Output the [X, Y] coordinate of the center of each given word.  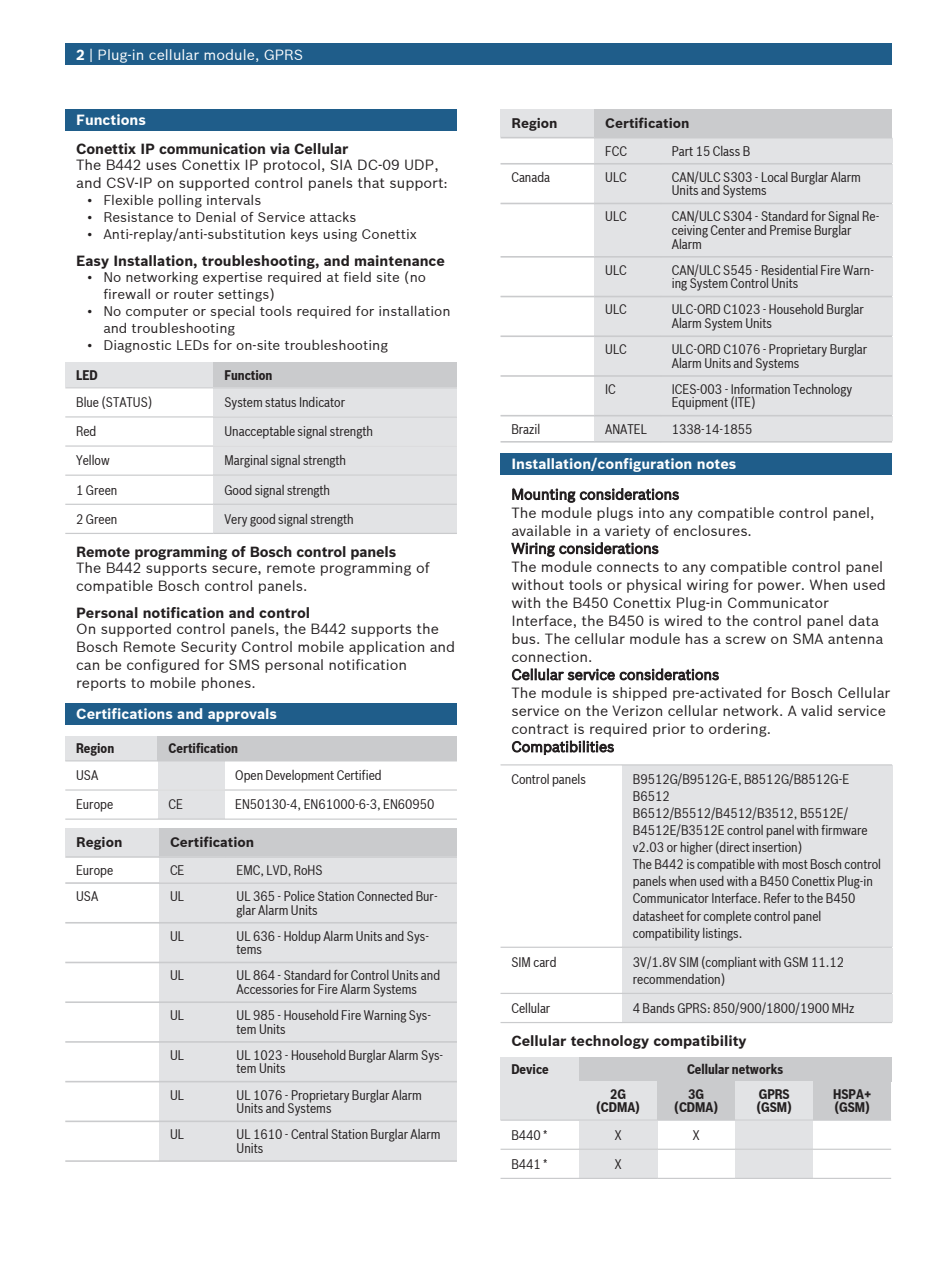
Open [249, 776]
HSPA [849, 1094]
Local [775, 177]
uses [161, 166]
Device [530, 1069]
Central [309, 1134]
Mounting [544, 495]
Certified [359, 775]
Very [235, 520]
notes [716, 464]
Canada [531, 177]
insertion [776, 847]
